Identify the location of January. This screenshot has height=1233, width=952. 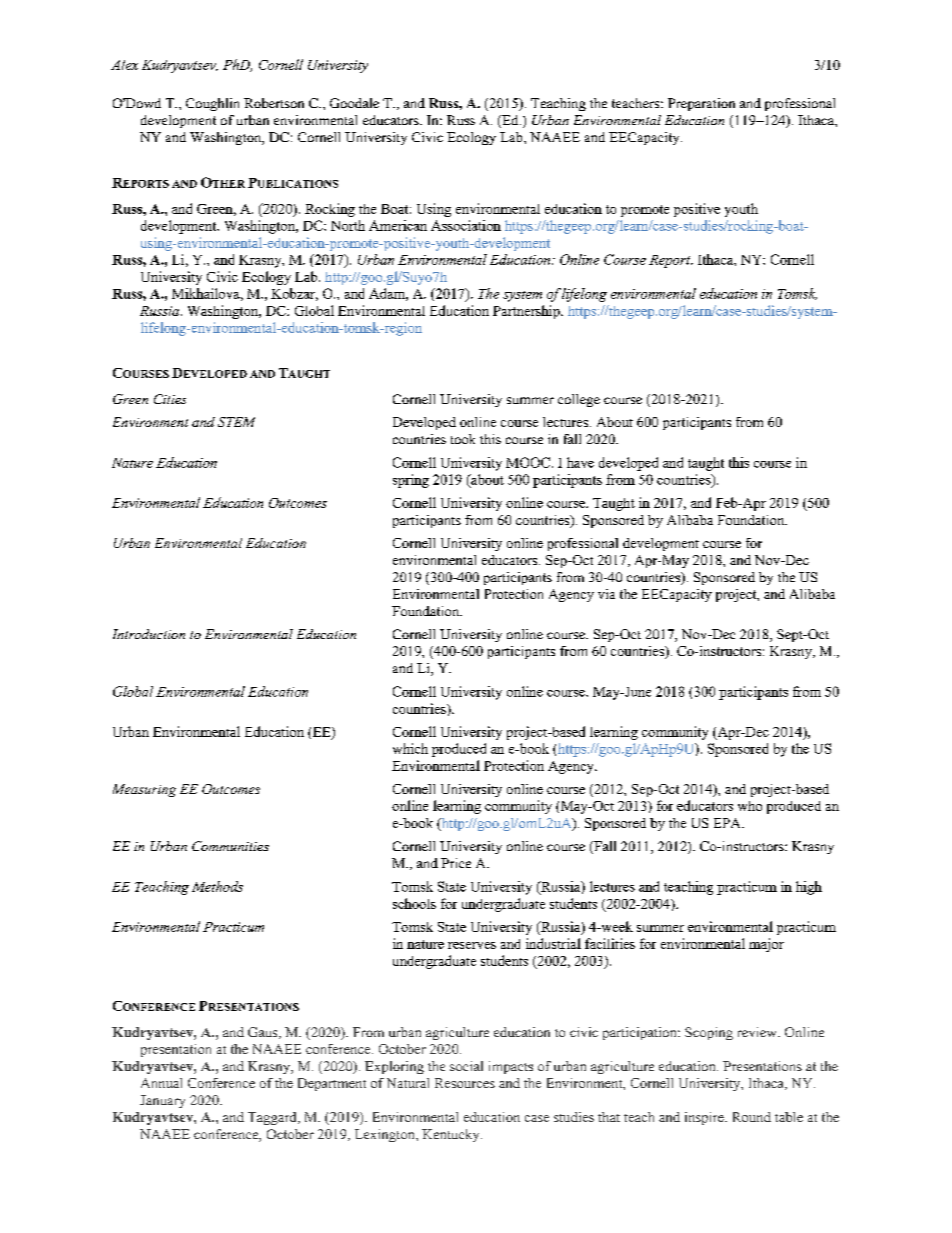
(162, 1101).
